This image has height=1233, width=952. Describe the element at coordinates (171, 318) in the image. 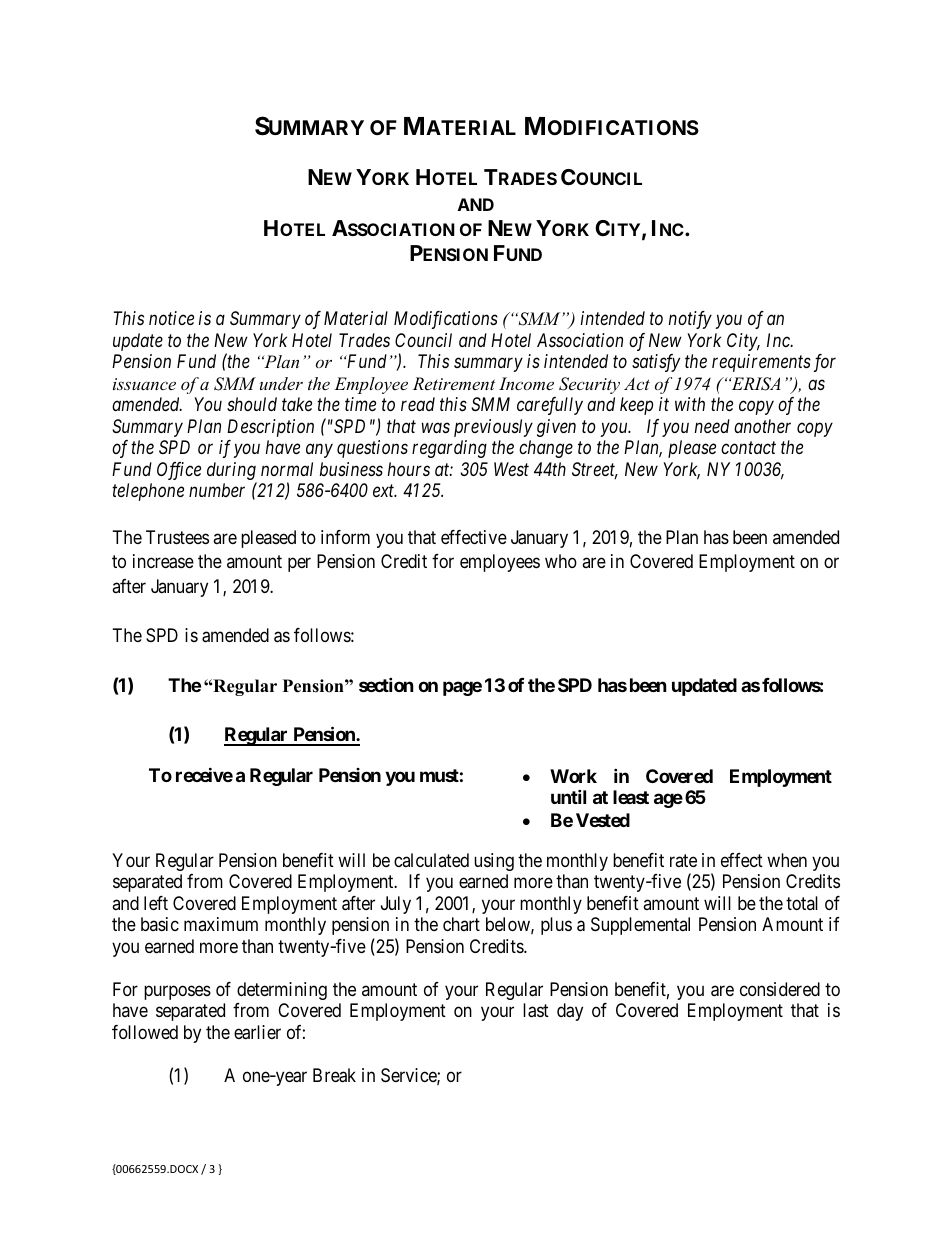

I see `notice` at that location.
